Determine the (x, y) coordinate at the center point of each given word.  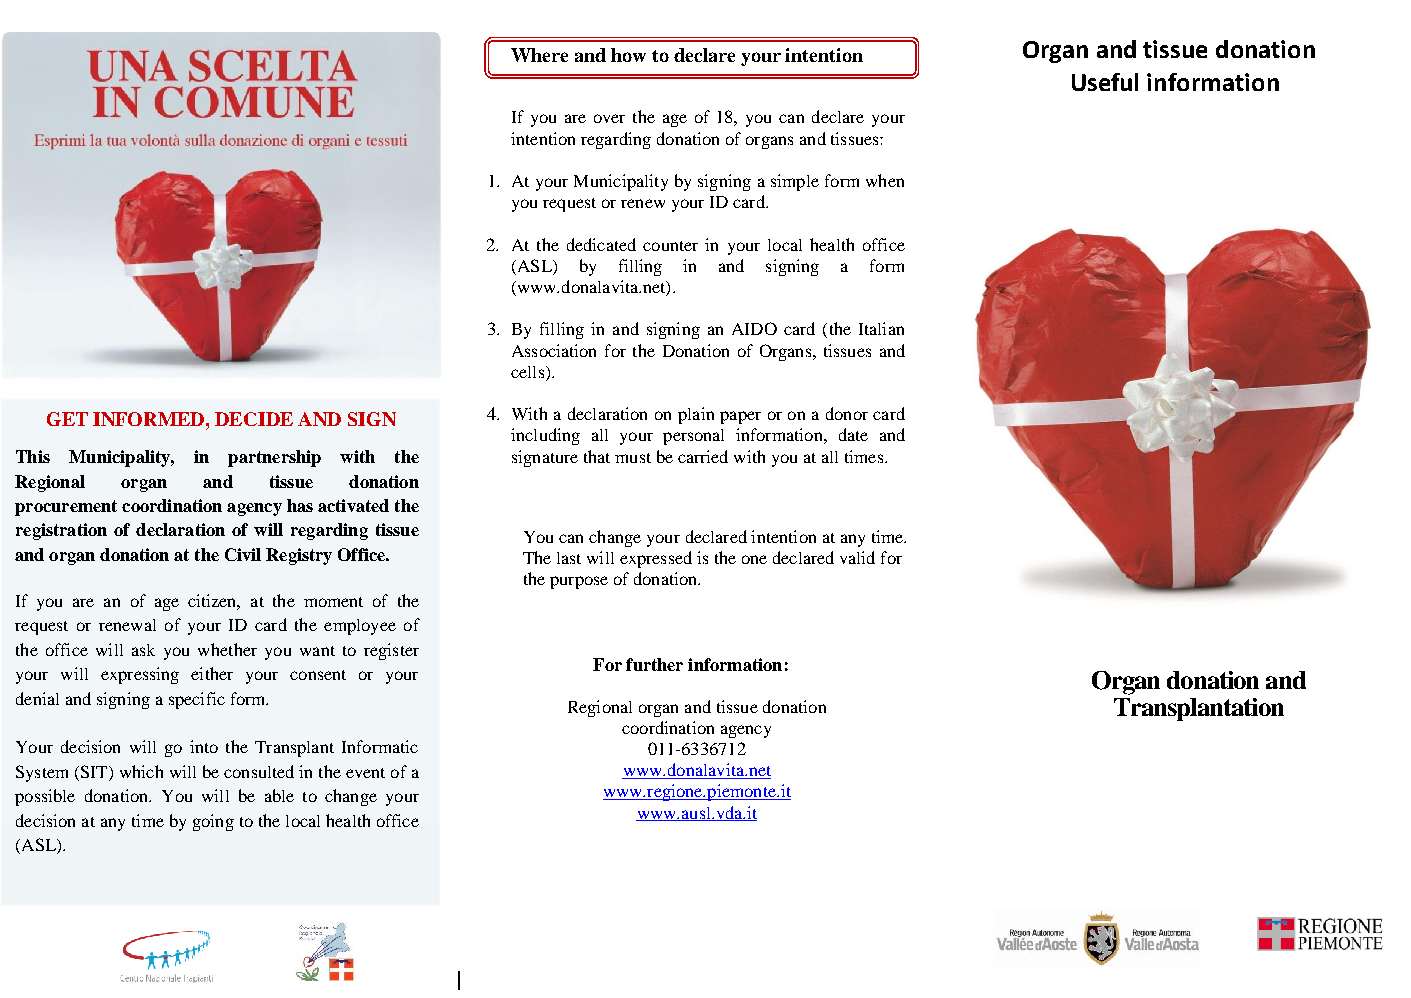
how (628, 55)
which (141, 771)
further (654, 664)
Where (539, 55)
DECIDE (254, 419)
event (365, 773)
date (853, 434)
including (545, 436)
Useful (1105, 82)
